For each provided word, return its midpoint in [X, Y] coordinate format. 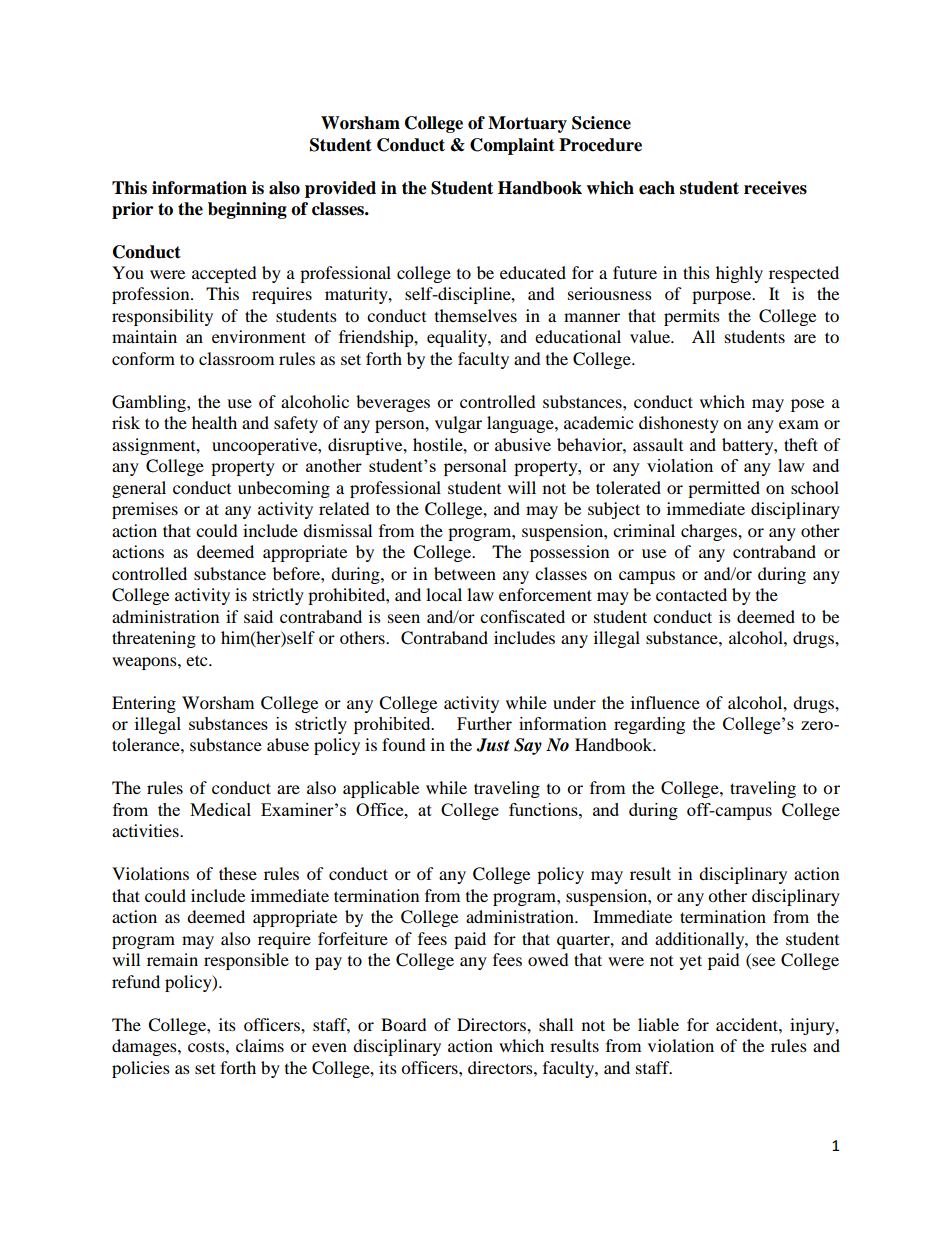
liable [658, 1024]
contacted [691, 594]
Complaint [512, 146]
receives [775, 188]
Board [404, 1024]
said [258, 616]
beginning [247, 210]
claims [260, 1045]
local [444, 594]
